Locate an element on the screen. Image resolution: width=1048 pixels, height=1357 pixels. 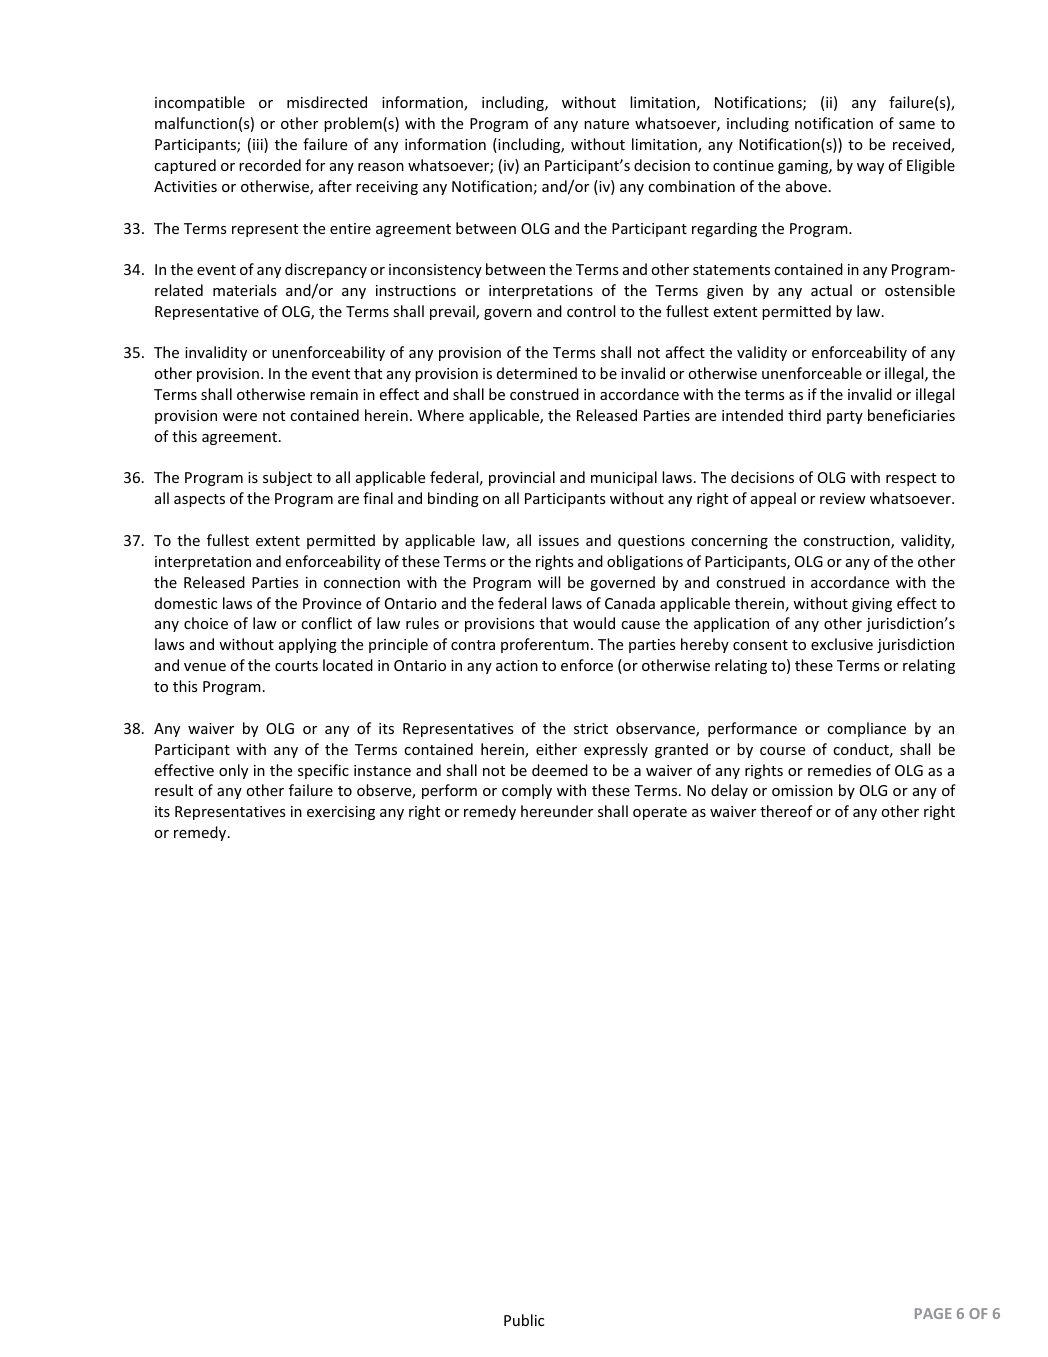
nature is located at coordinates (606, 124).
